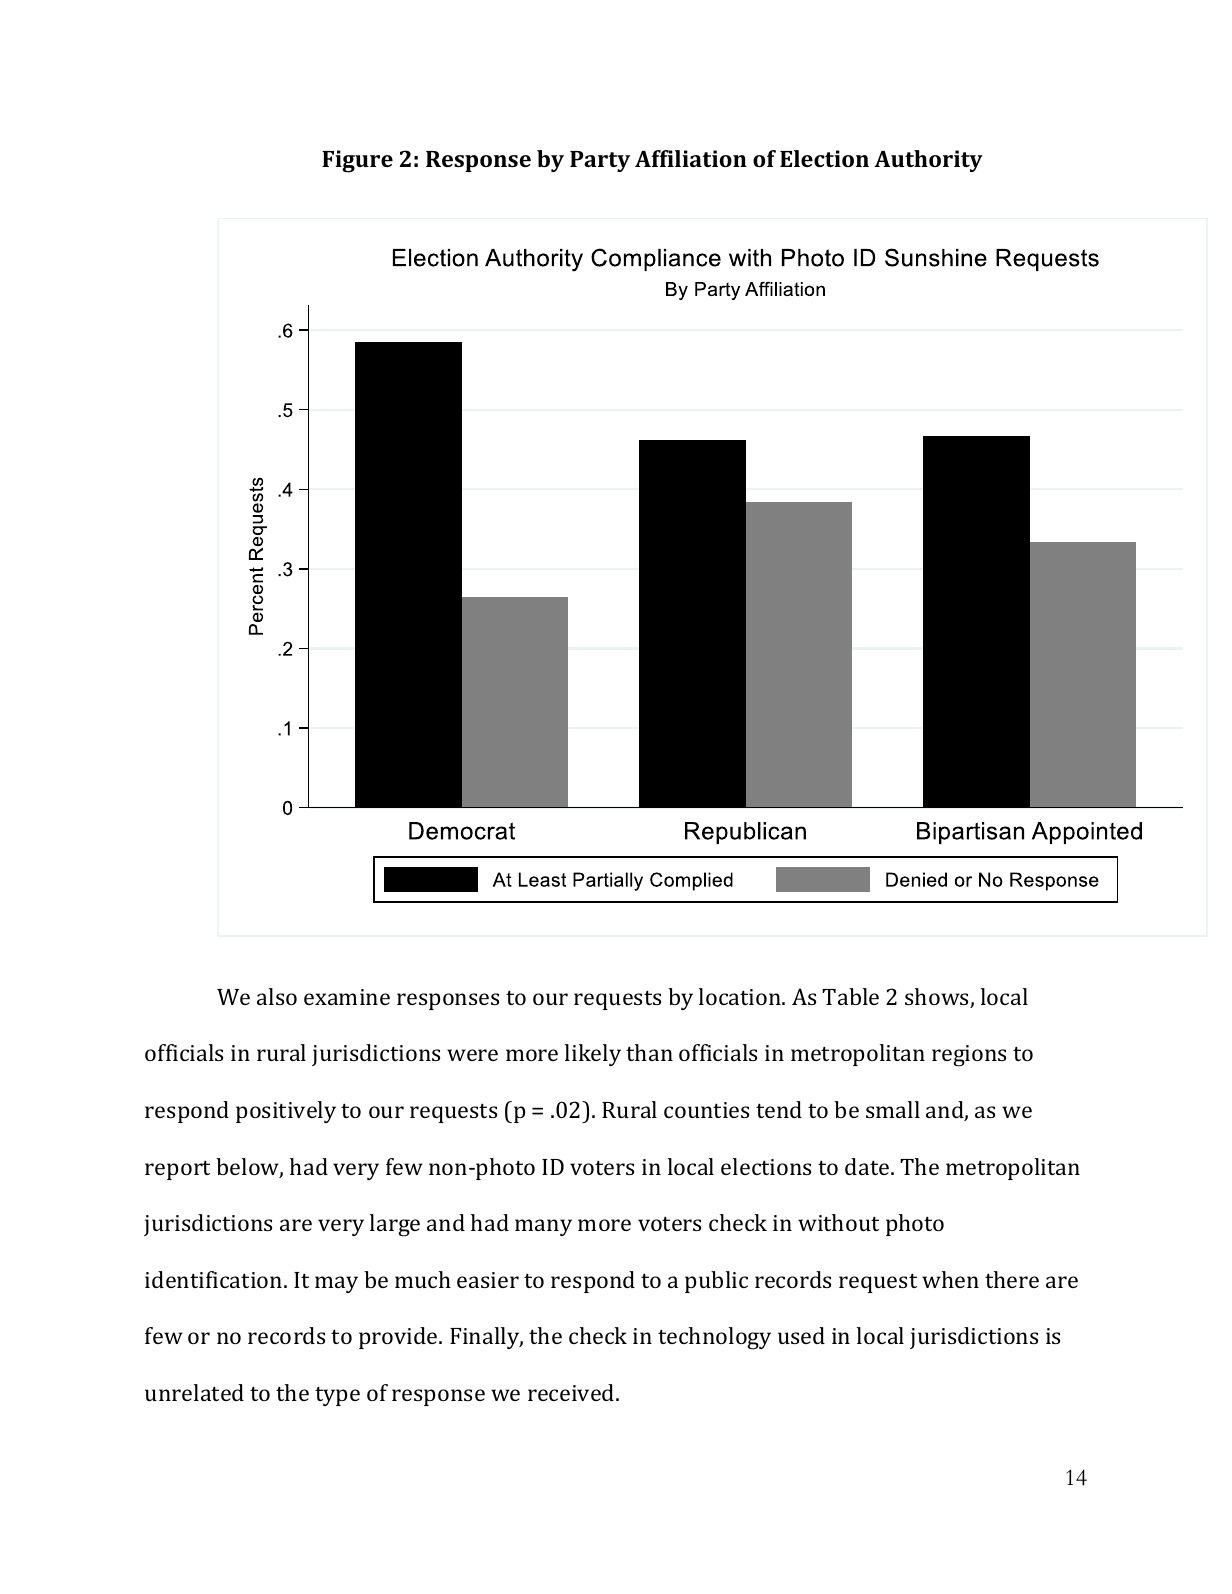 This image has height=1594, width=1232. Describe the element at coordinates (572, 1392) in the image. I see `received` at that location.
